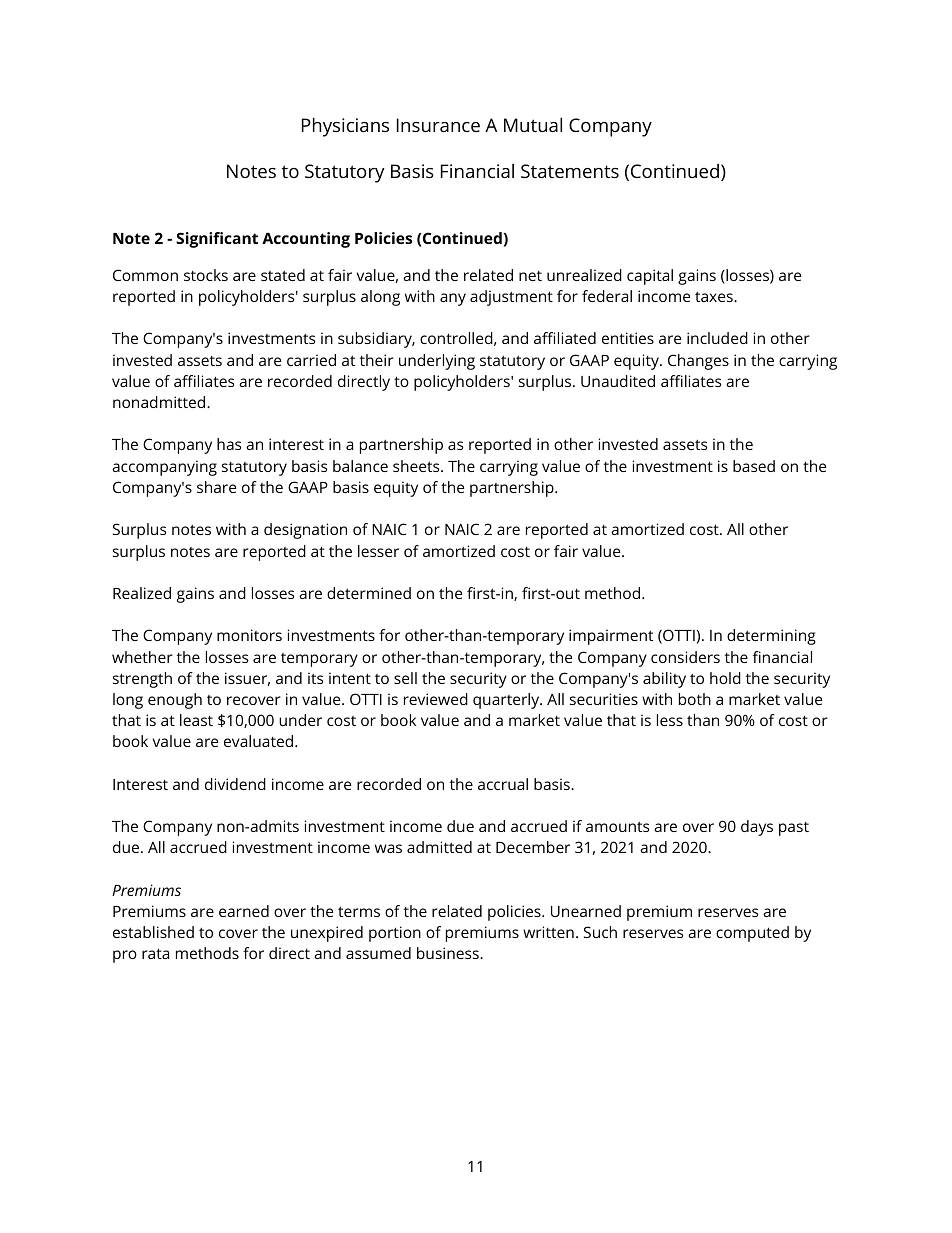 This document has height=1233, width=952. Describe the element at coordinates (345, 127) in the document. I see `Physicians` at that location.
